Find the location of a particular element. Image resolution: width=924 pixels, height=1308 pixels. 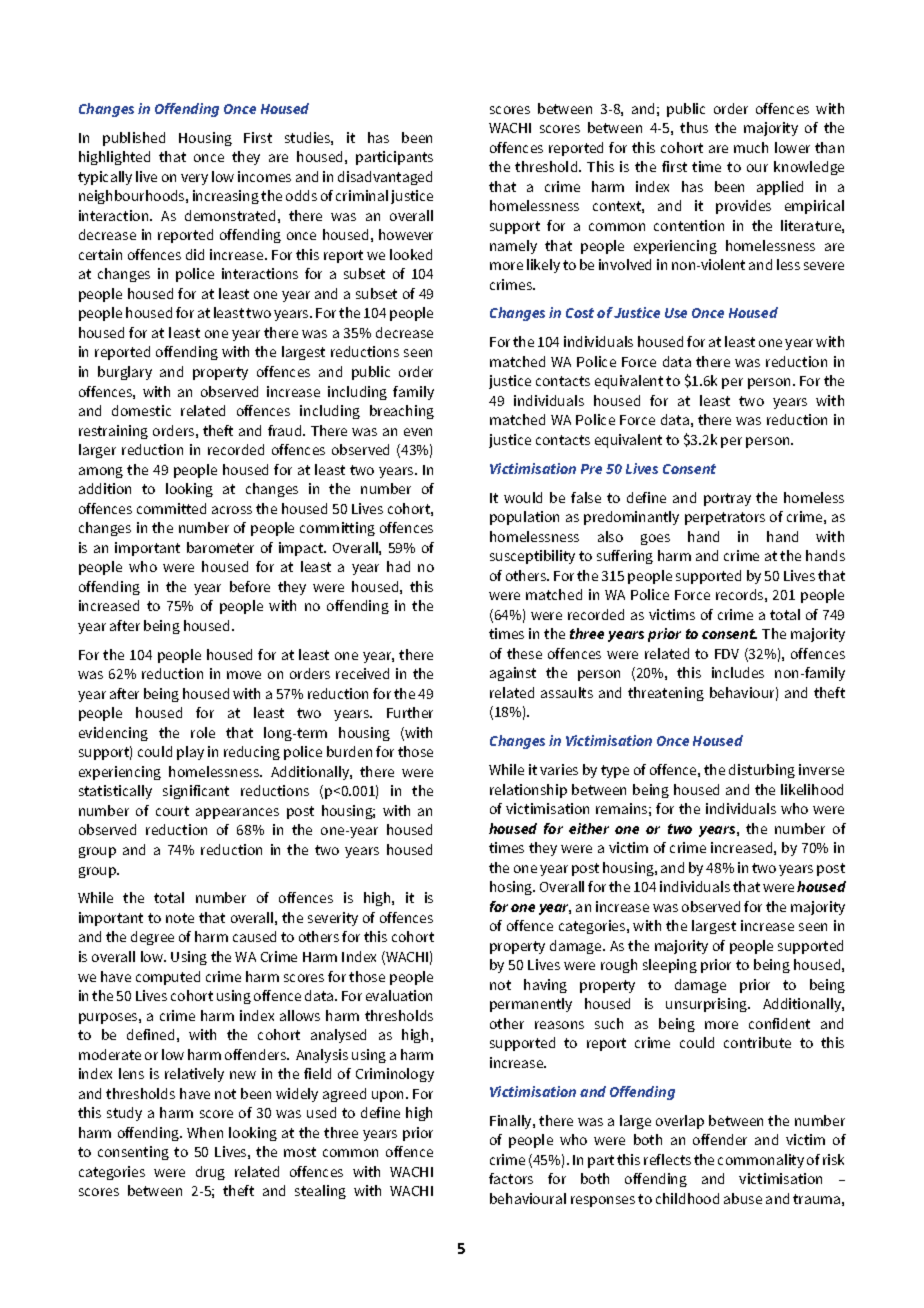

court is located at coordinates (172, 811).
